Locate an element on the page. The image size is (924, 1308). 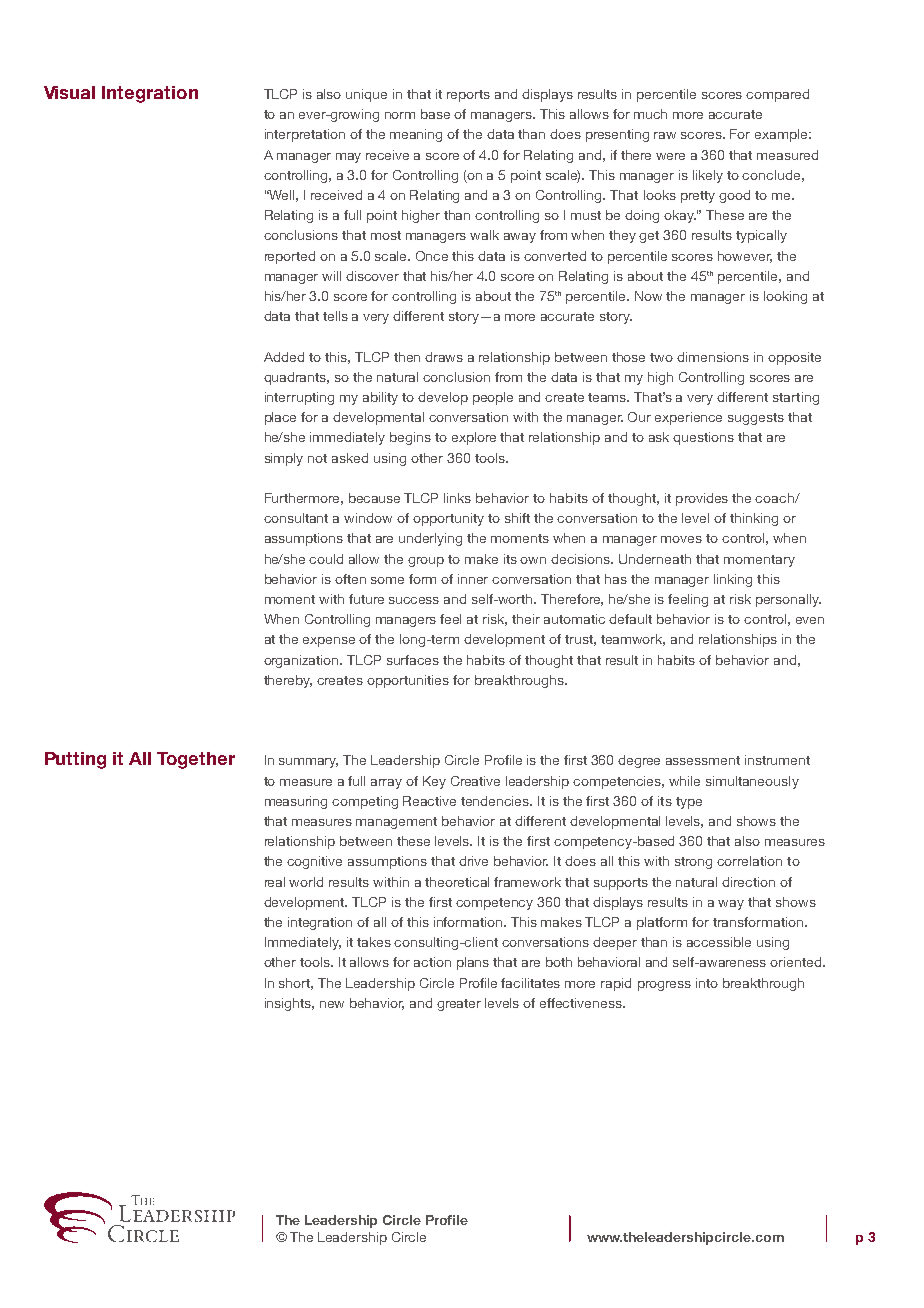
into is located at coordinates (707, 983).
